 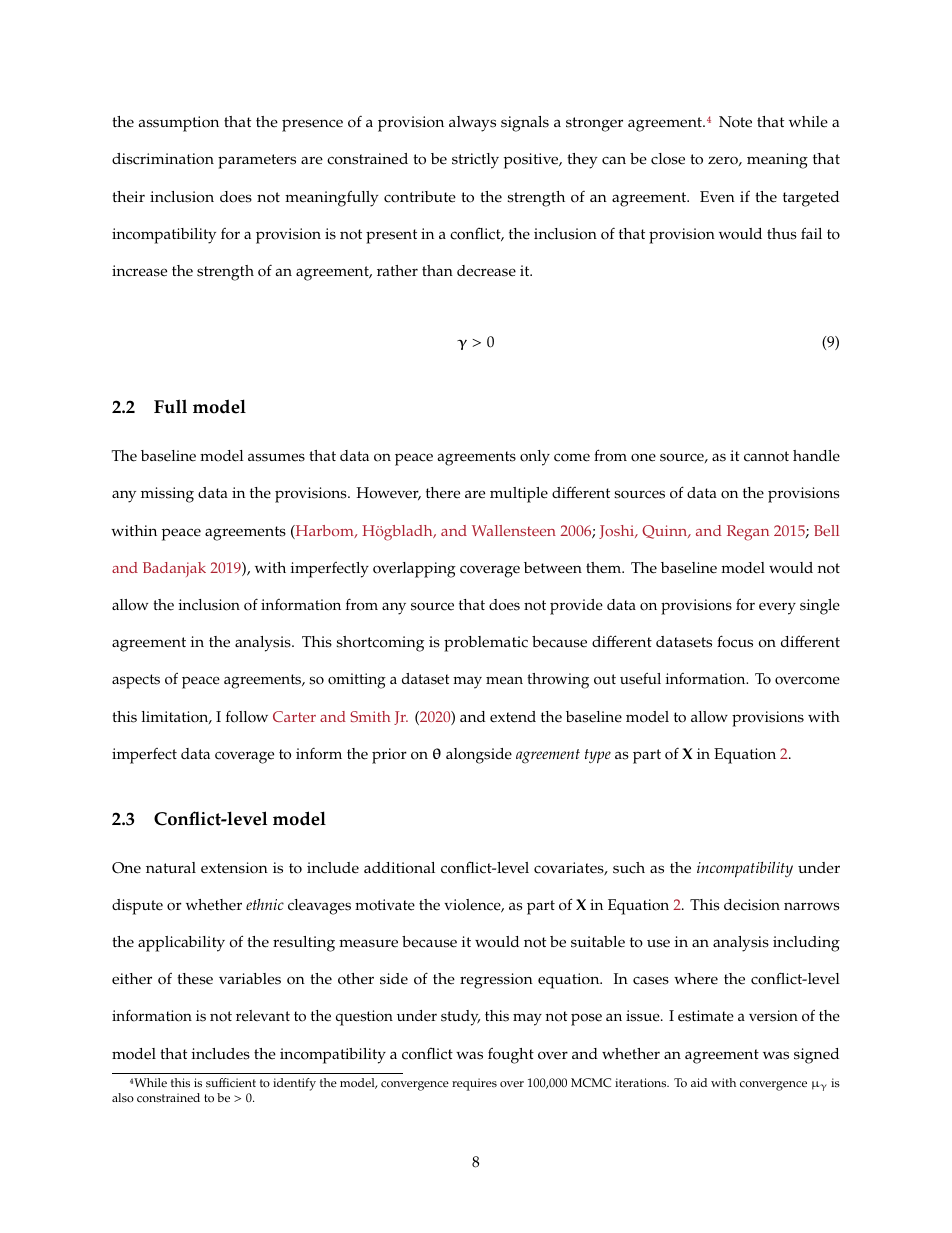 What do you see at coordinates (766, 456) in the image?
I see `cannot` at bounding box center [766, 456].
